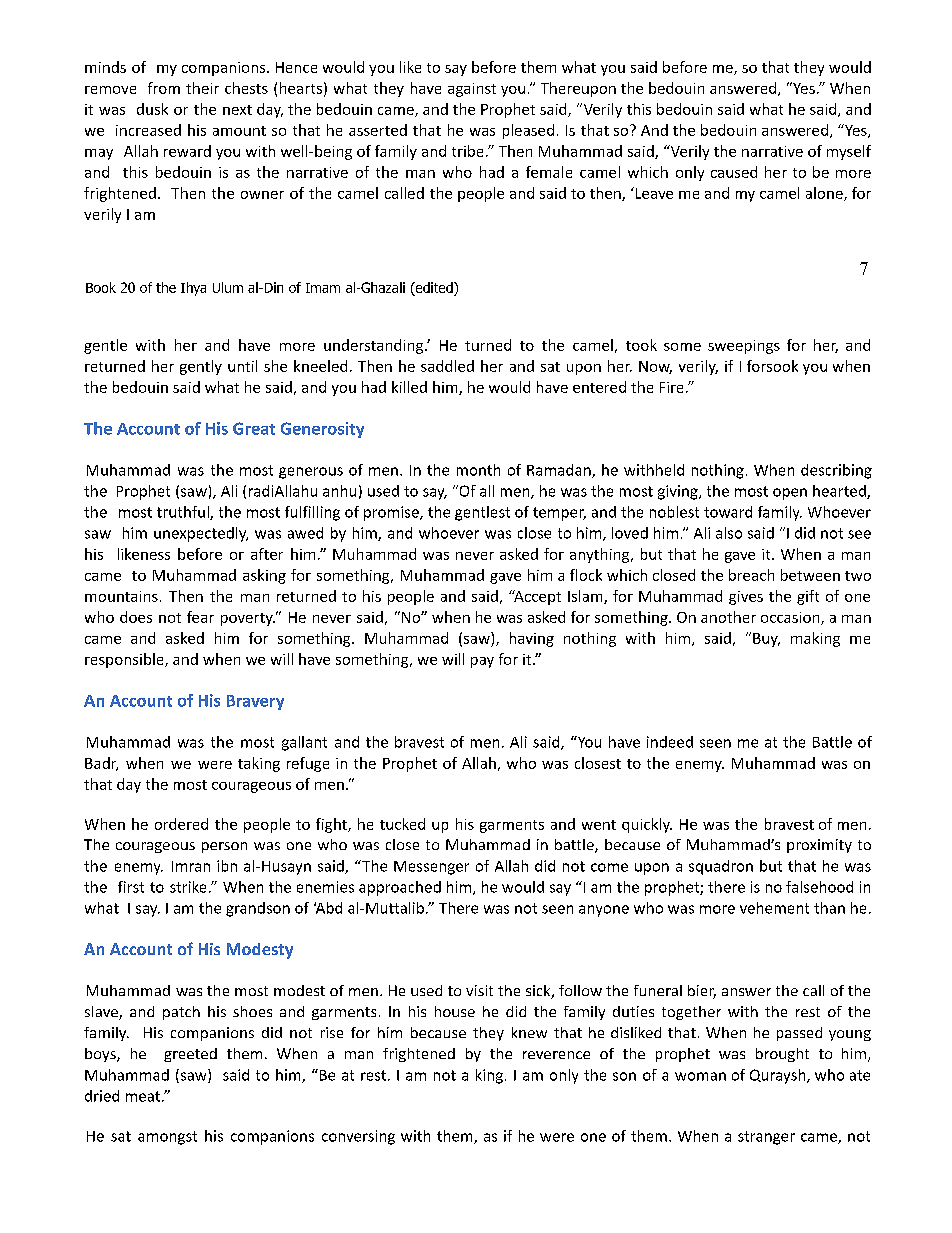  What do you see at coordinates (472, 90) in the screenshot?
I see `against` at bounding box center [472, 90].
